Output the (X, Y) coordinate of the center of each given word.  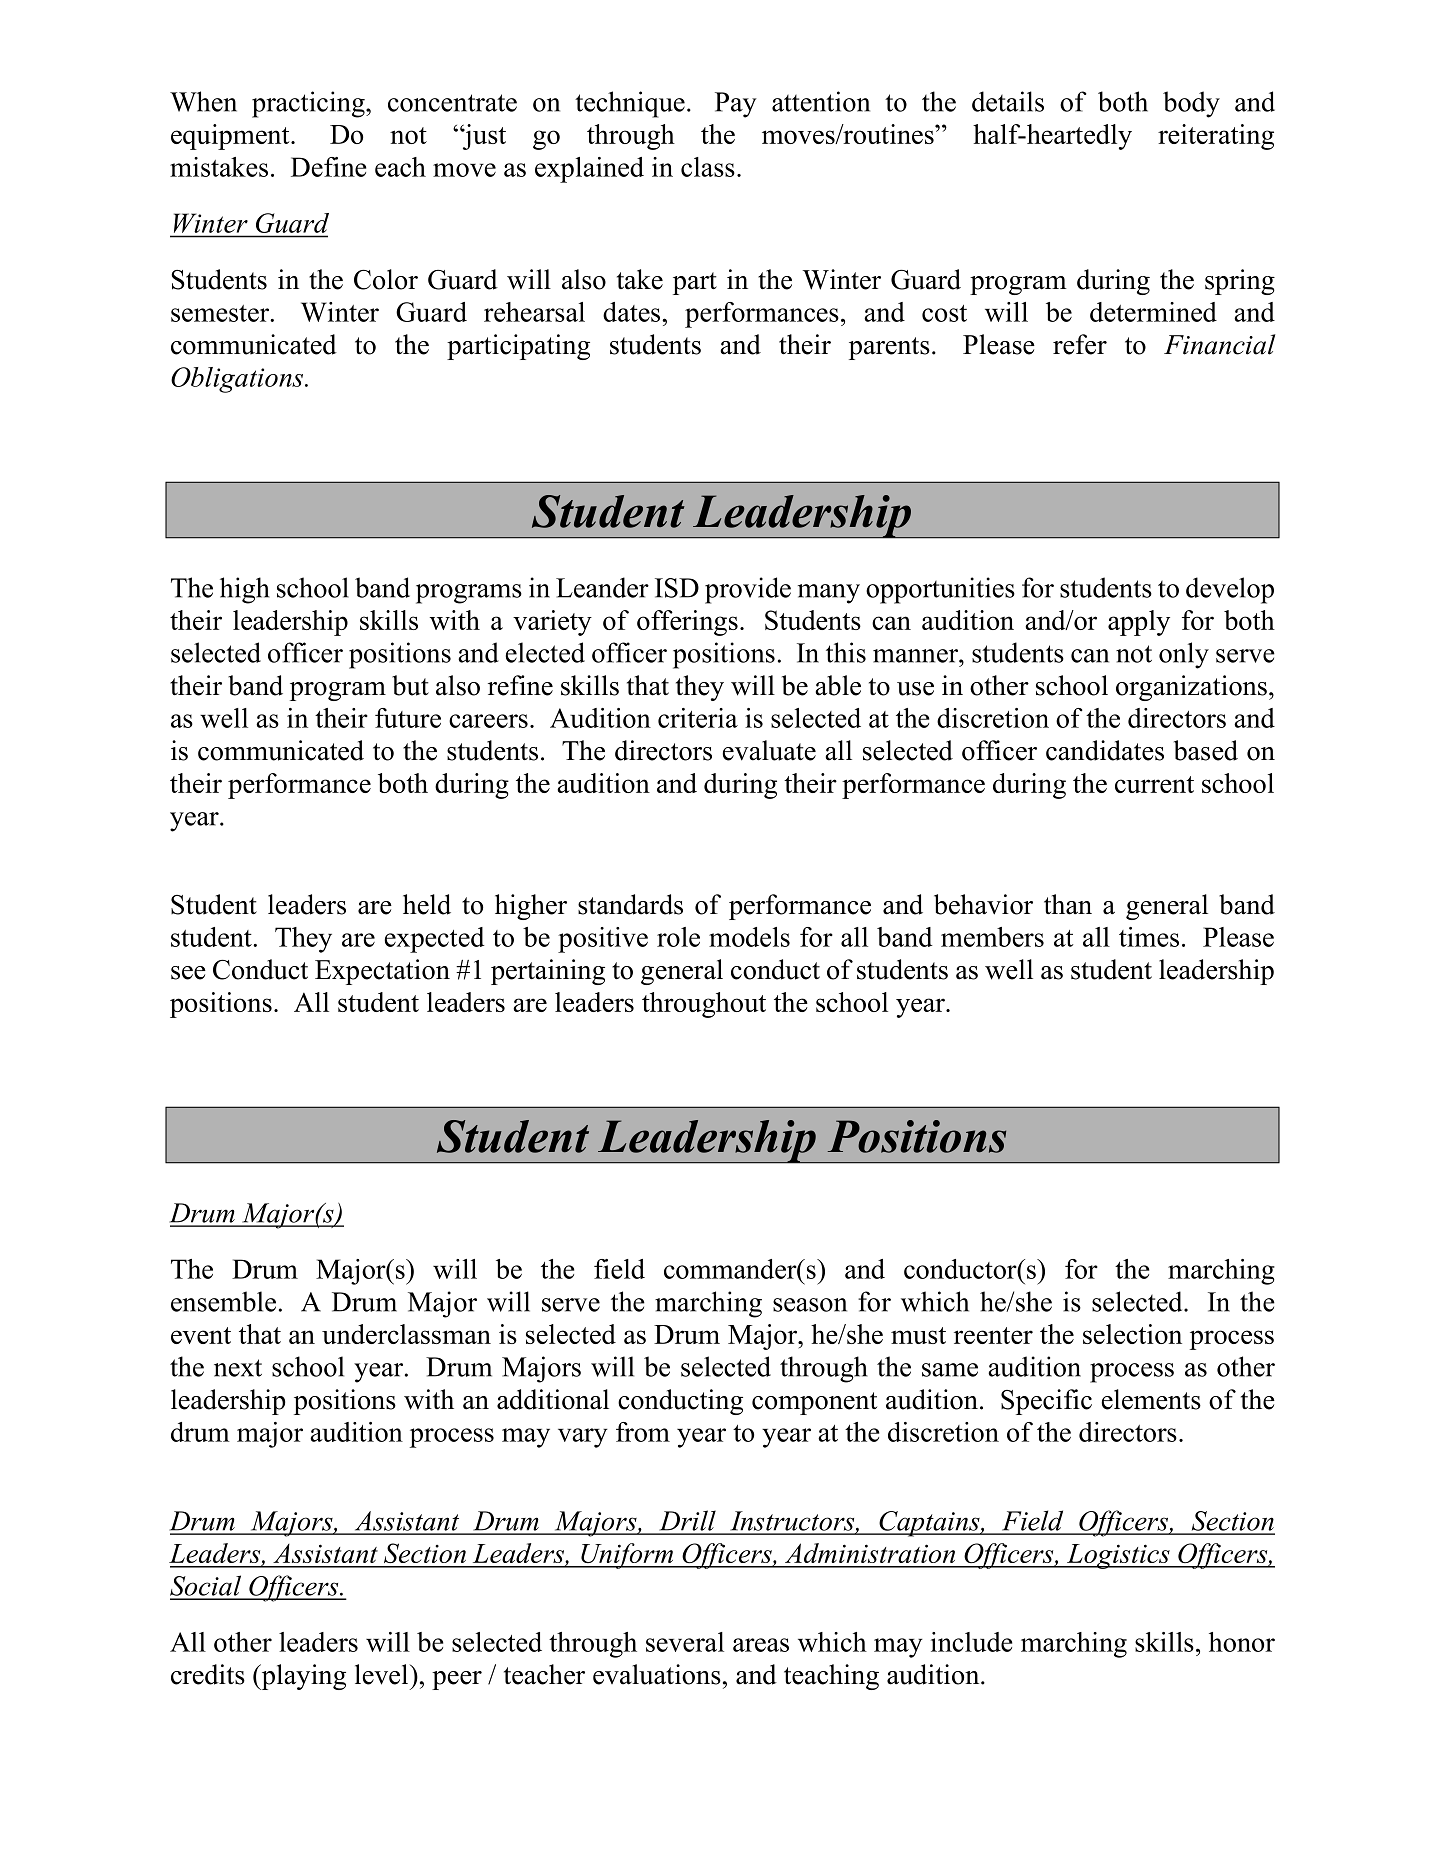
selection (1132, 1334)
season (810, 1305)
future (408, 718)
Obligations (238, 380)
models (749, 937)
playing (302, 1677)
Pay (736, 105)
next (238, 1368)
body (1191, 104)
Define (328, 167)
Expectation (382, 972)
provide (748, 590)
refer (1080, 344)
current (1154, 784)
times (1149, 937)
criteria (698, 718)
